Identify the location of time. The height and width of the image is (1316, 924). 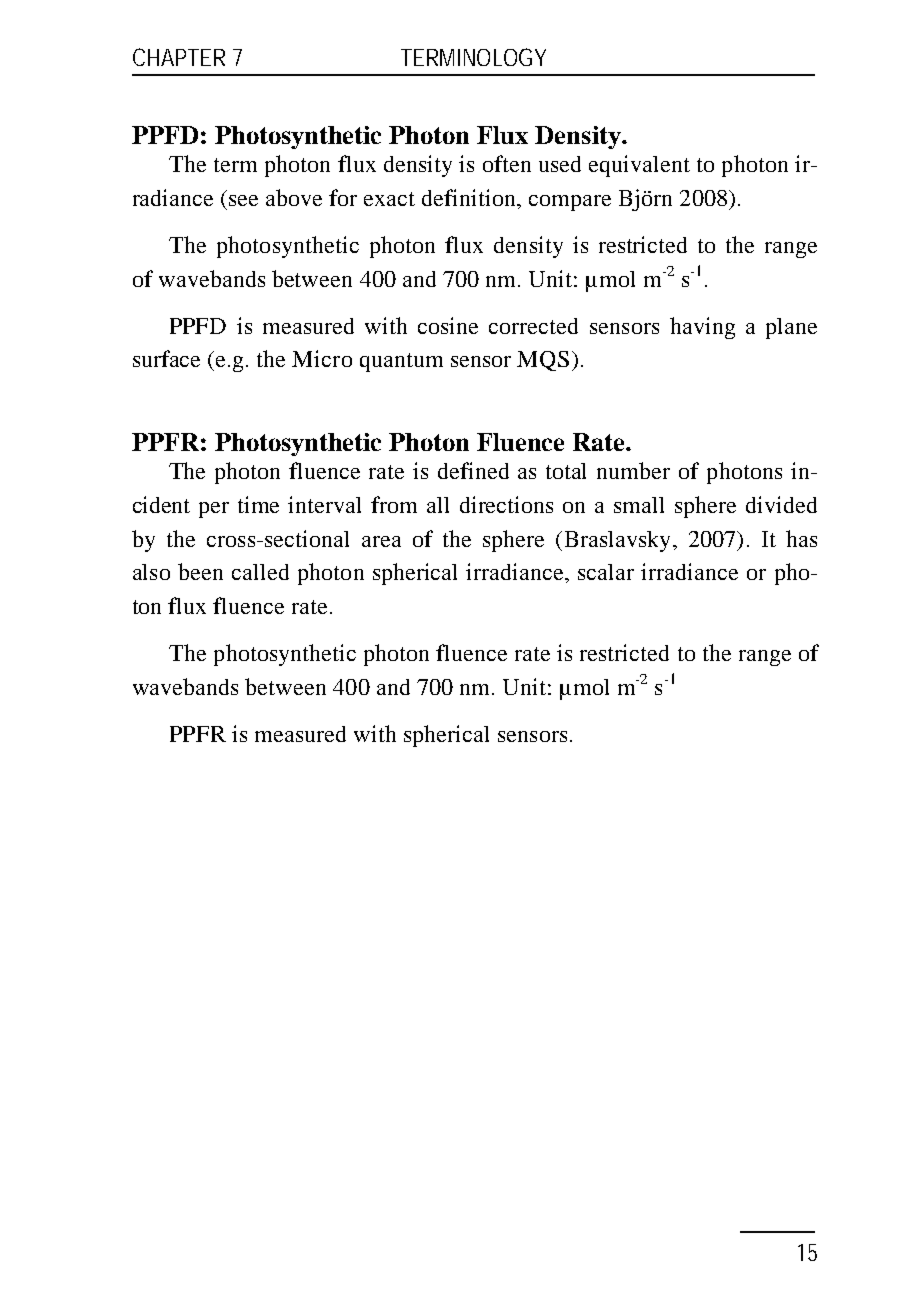
(258, 504).
